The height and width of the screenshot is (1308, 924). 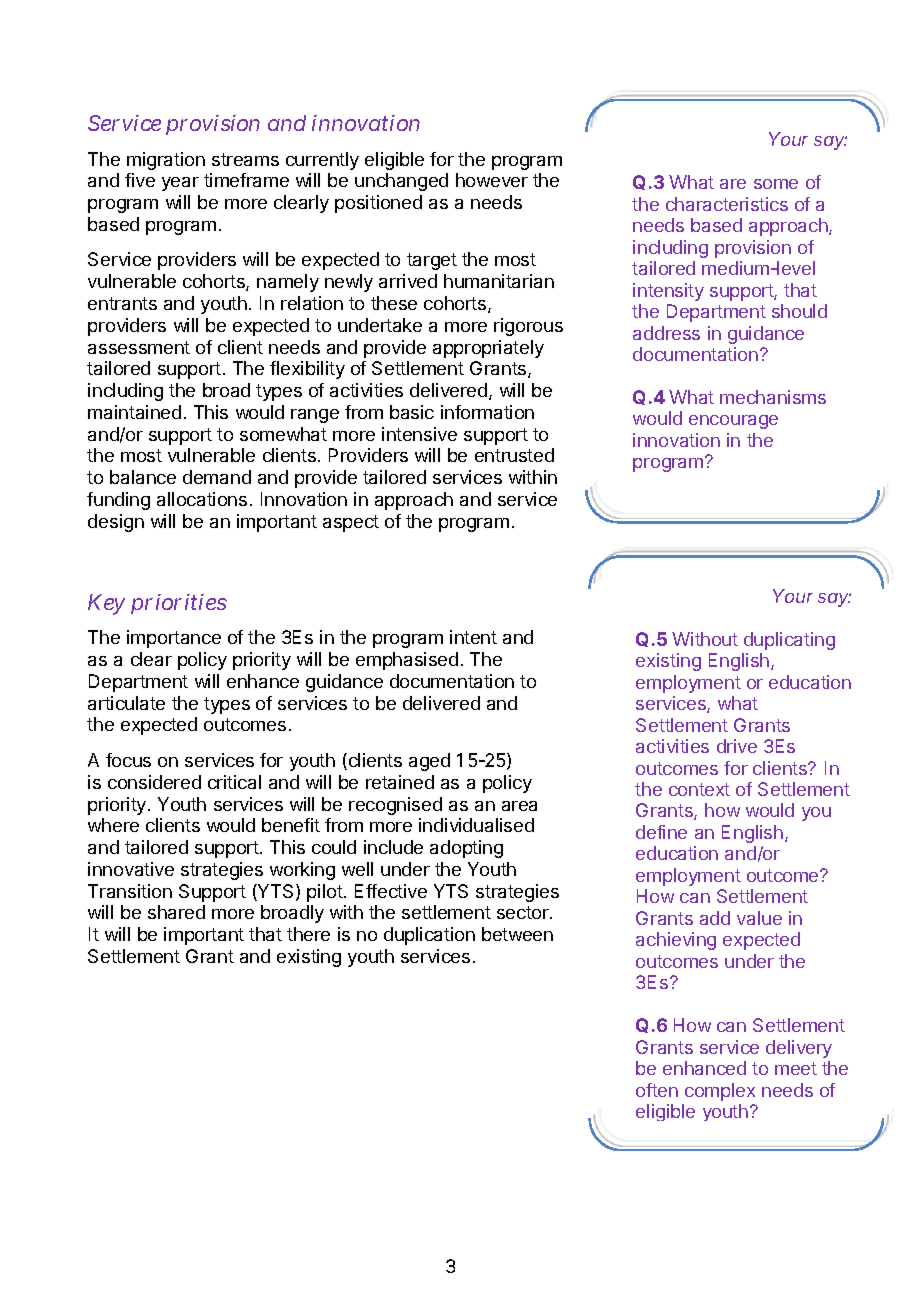 What do you see at coordinates (492, 180) in the screenshot?
I see `however` at bounding box center [492, 180].
